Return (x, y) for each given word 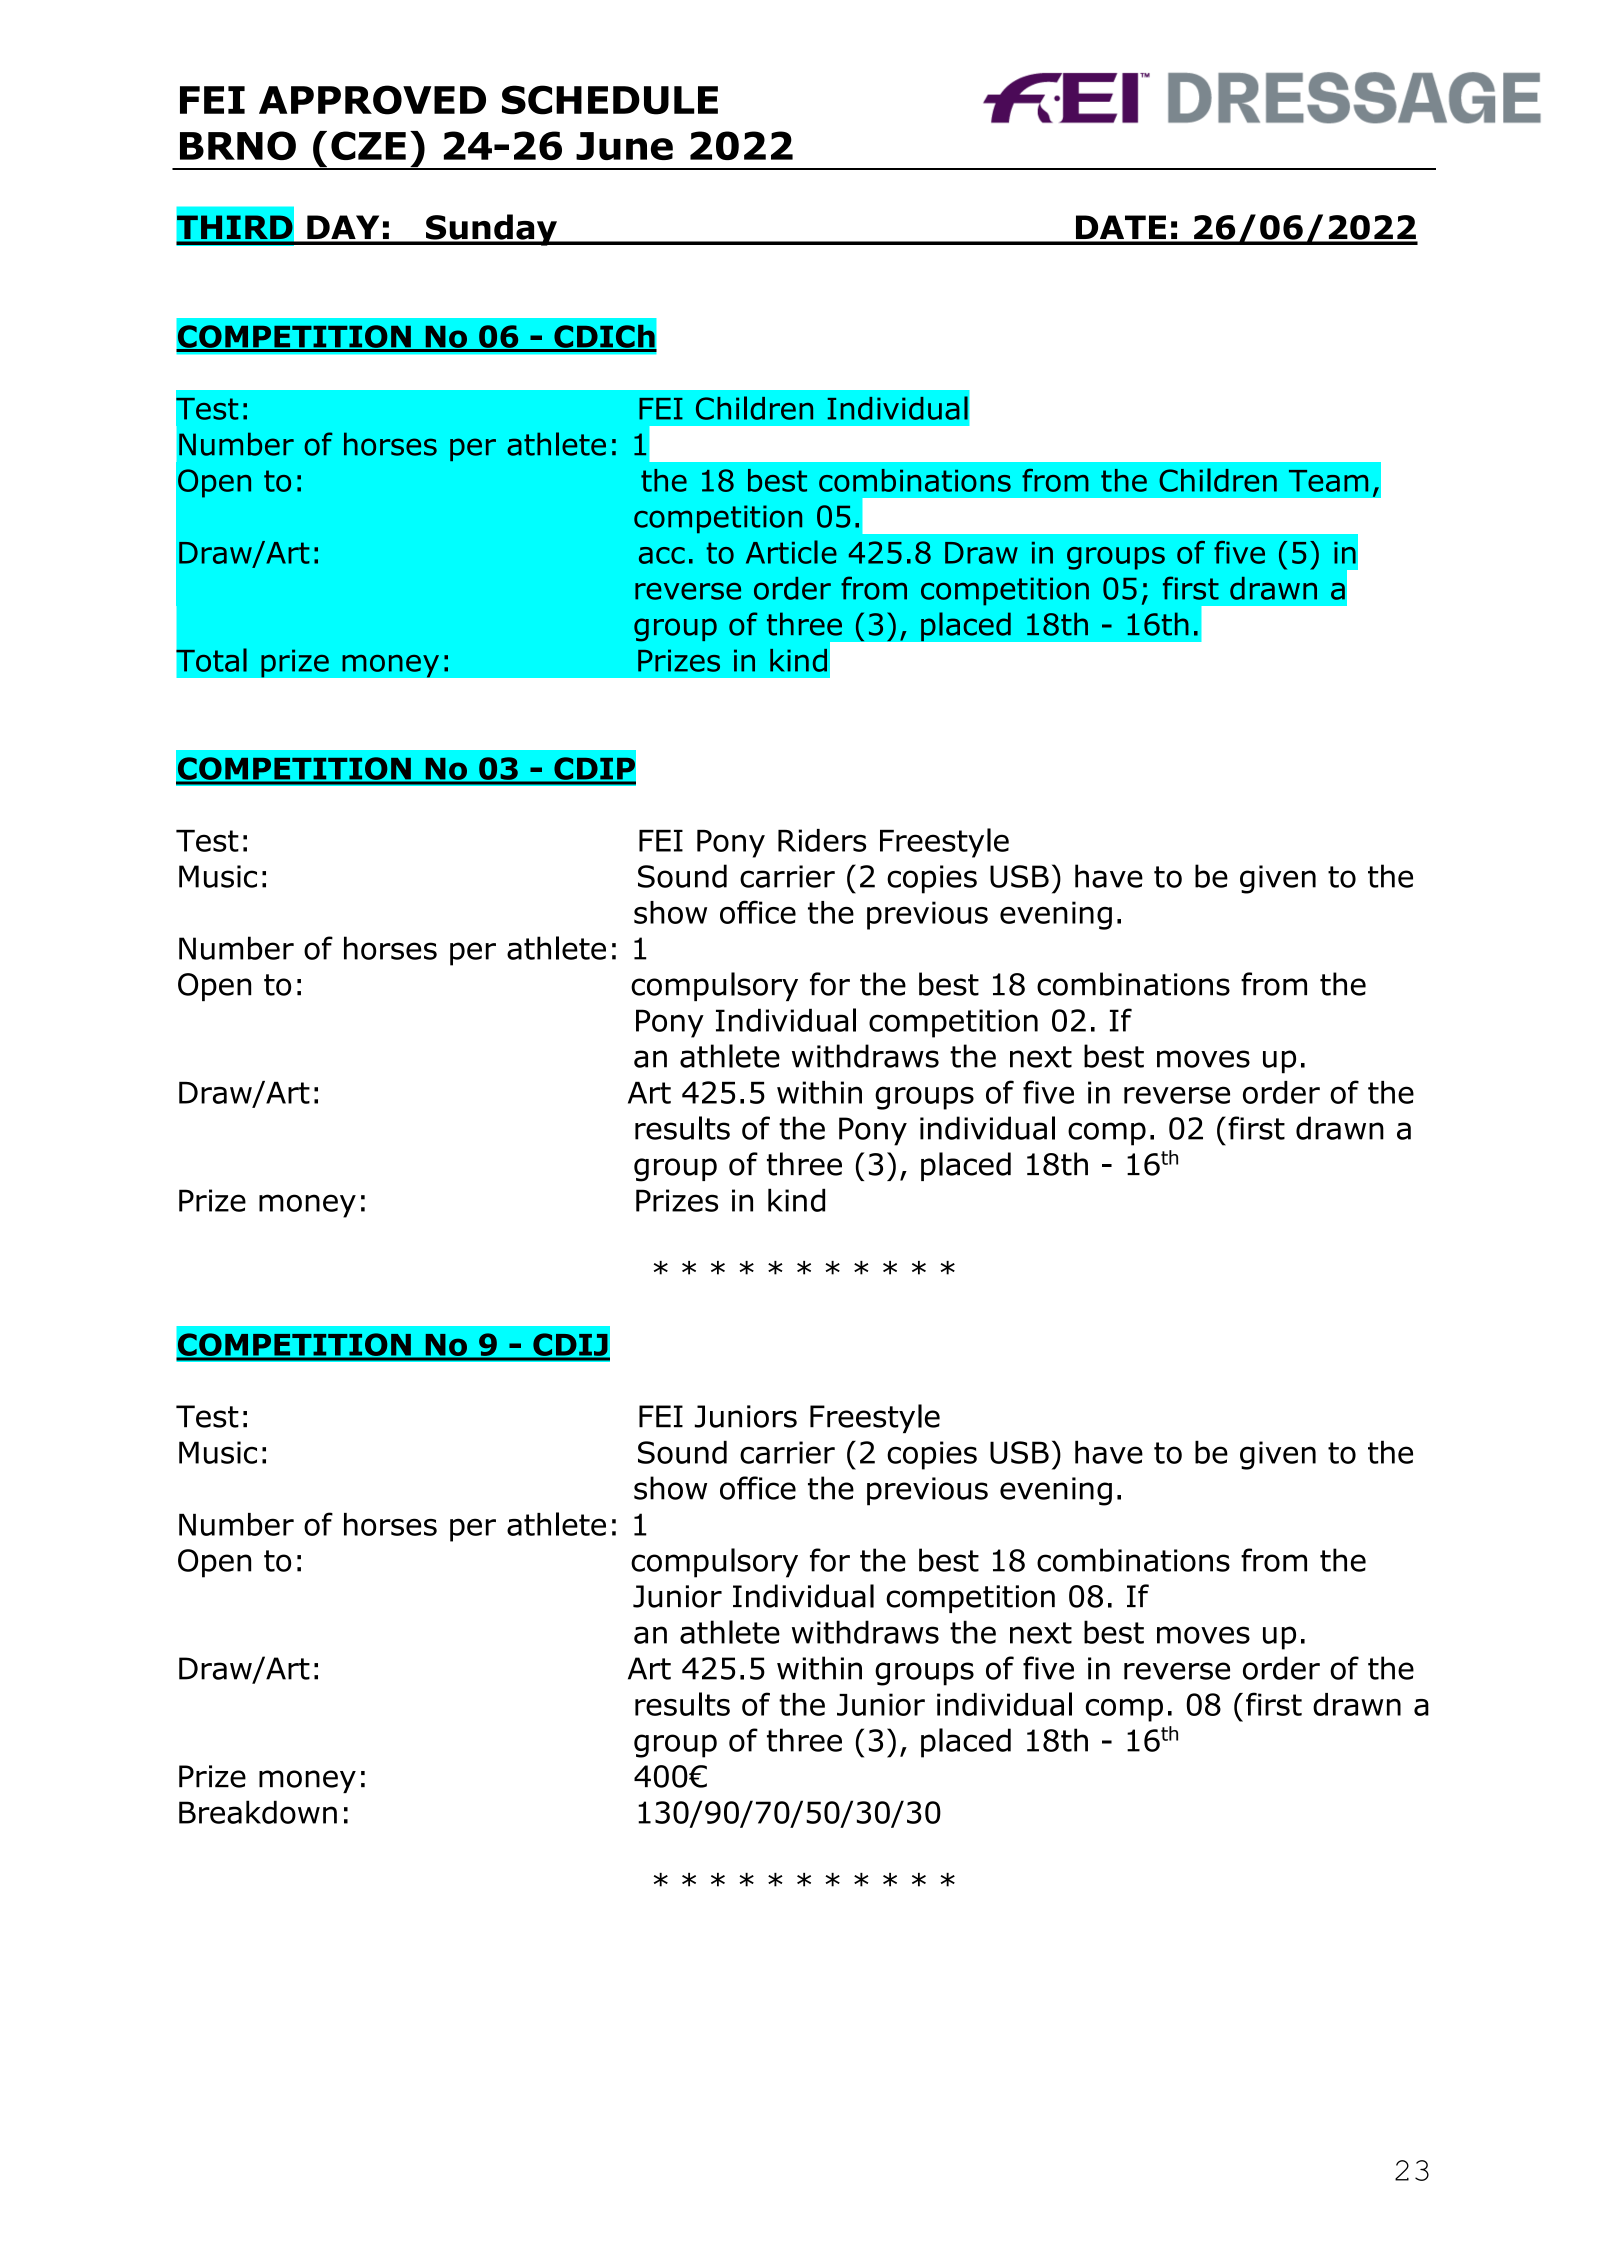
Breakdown (258, 1812)
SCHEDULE (610, 100)
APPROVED (372, 100)
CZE (368, 145)
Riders (822, 840)
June (624, 146)
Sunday (491, 230)
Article (791, 552)
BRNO (238, 145)
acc (662, 555)
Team (1328, 481)
